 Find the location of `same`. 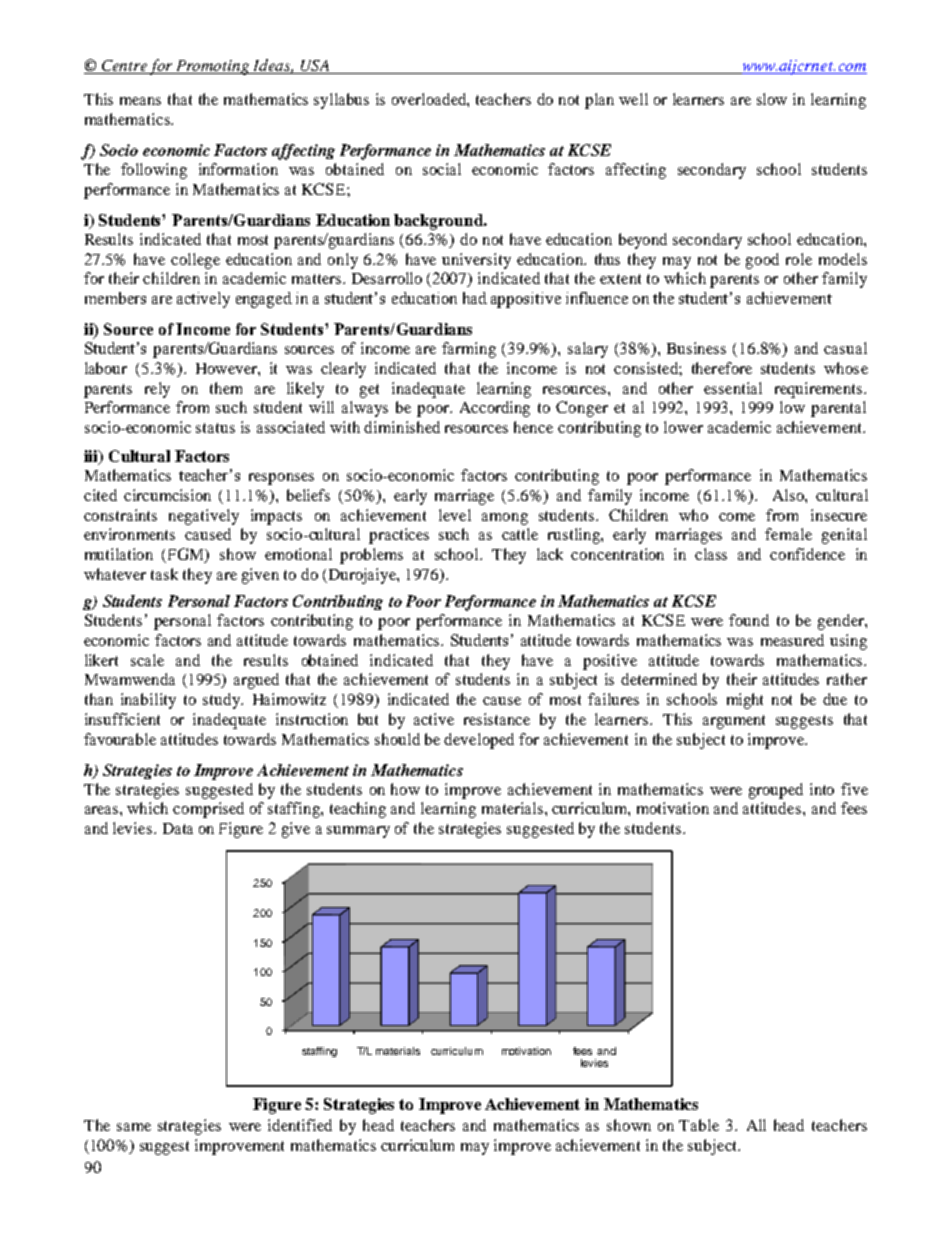

same is located at coordinates (134, 1127).
